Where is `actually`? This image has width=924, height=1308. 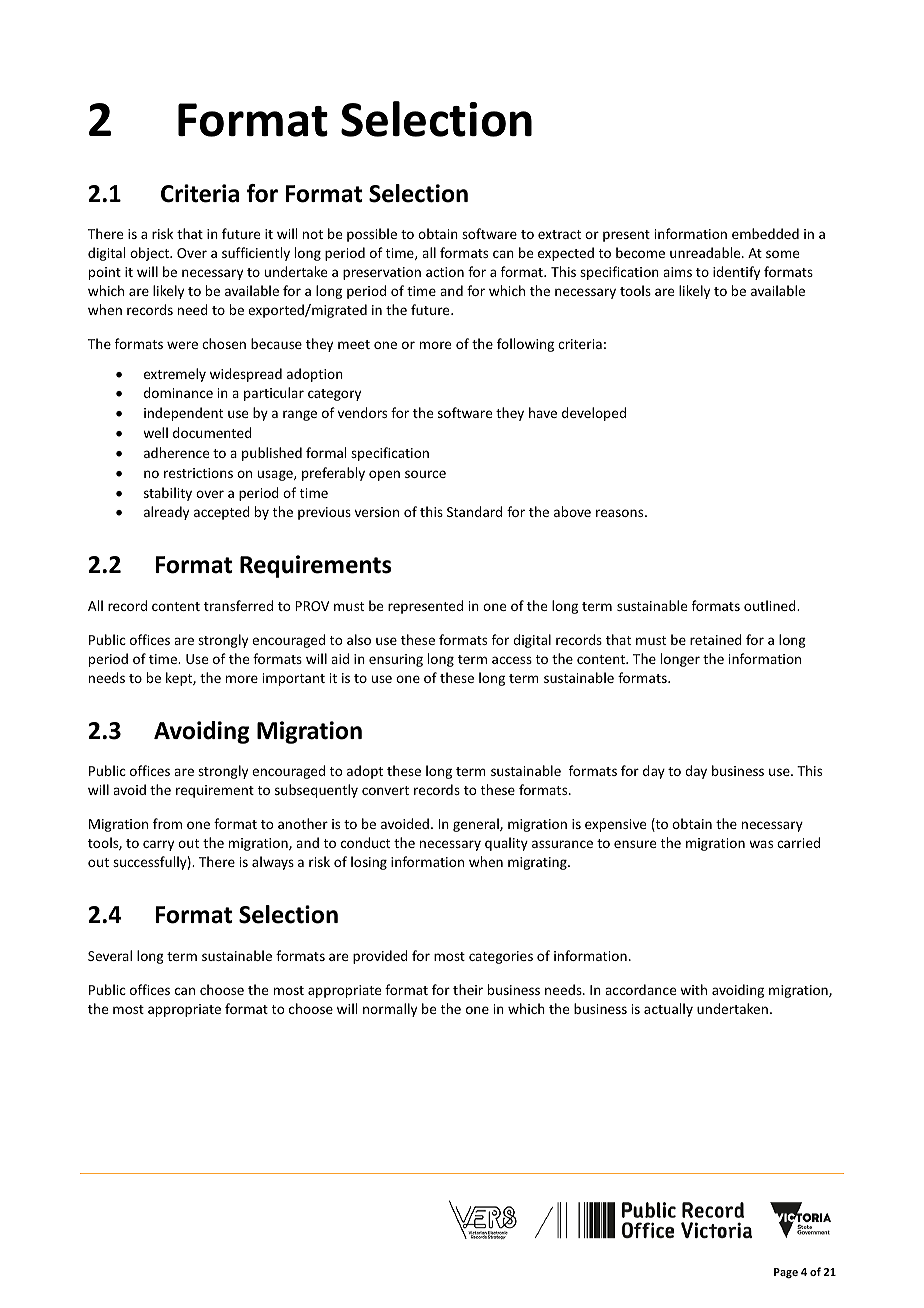
actually is located at coordinates (668, 1010).
